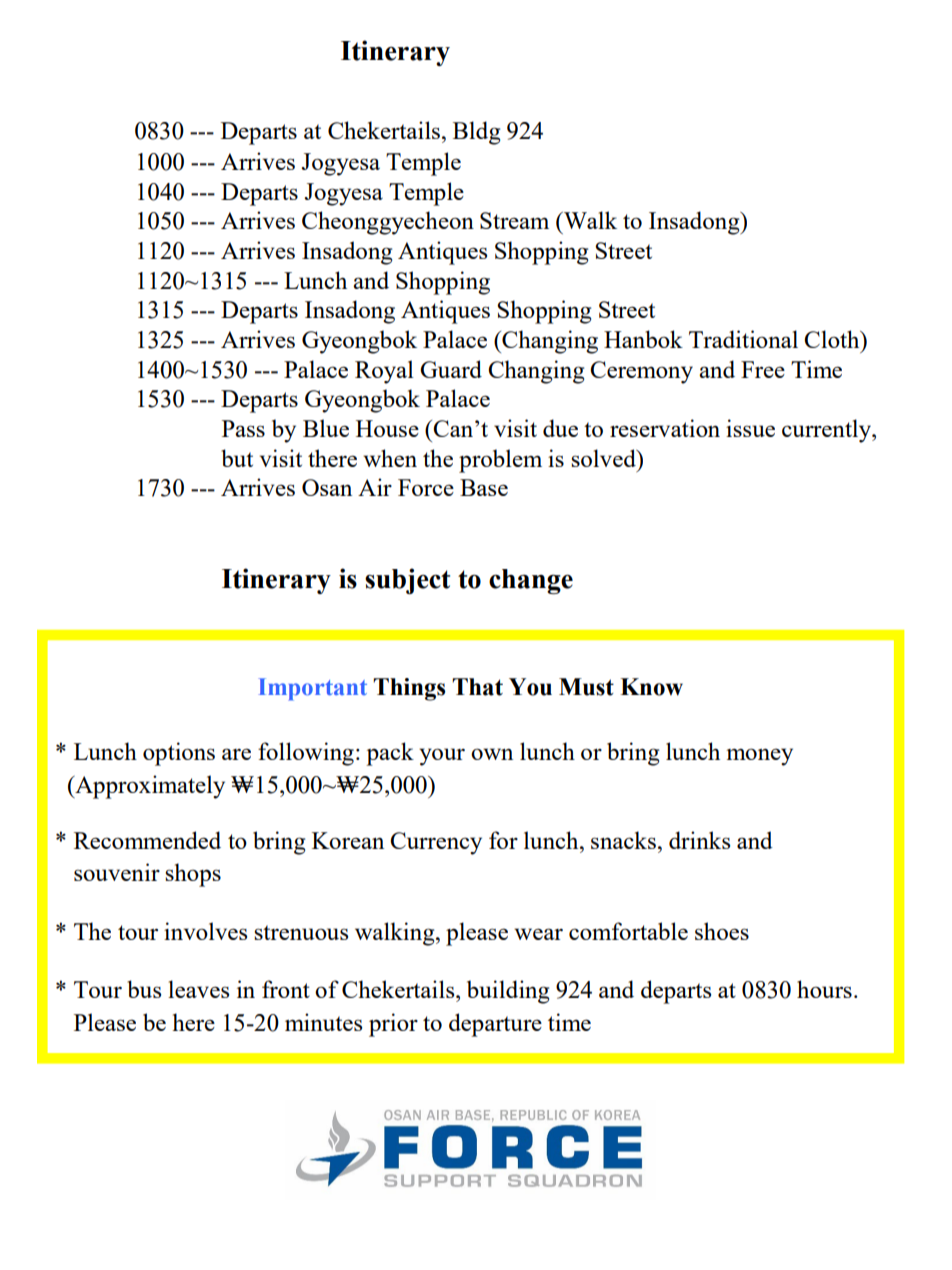  Describe the element at coordinates (824, 989) in the screenshot. I see `hours` at that location.
